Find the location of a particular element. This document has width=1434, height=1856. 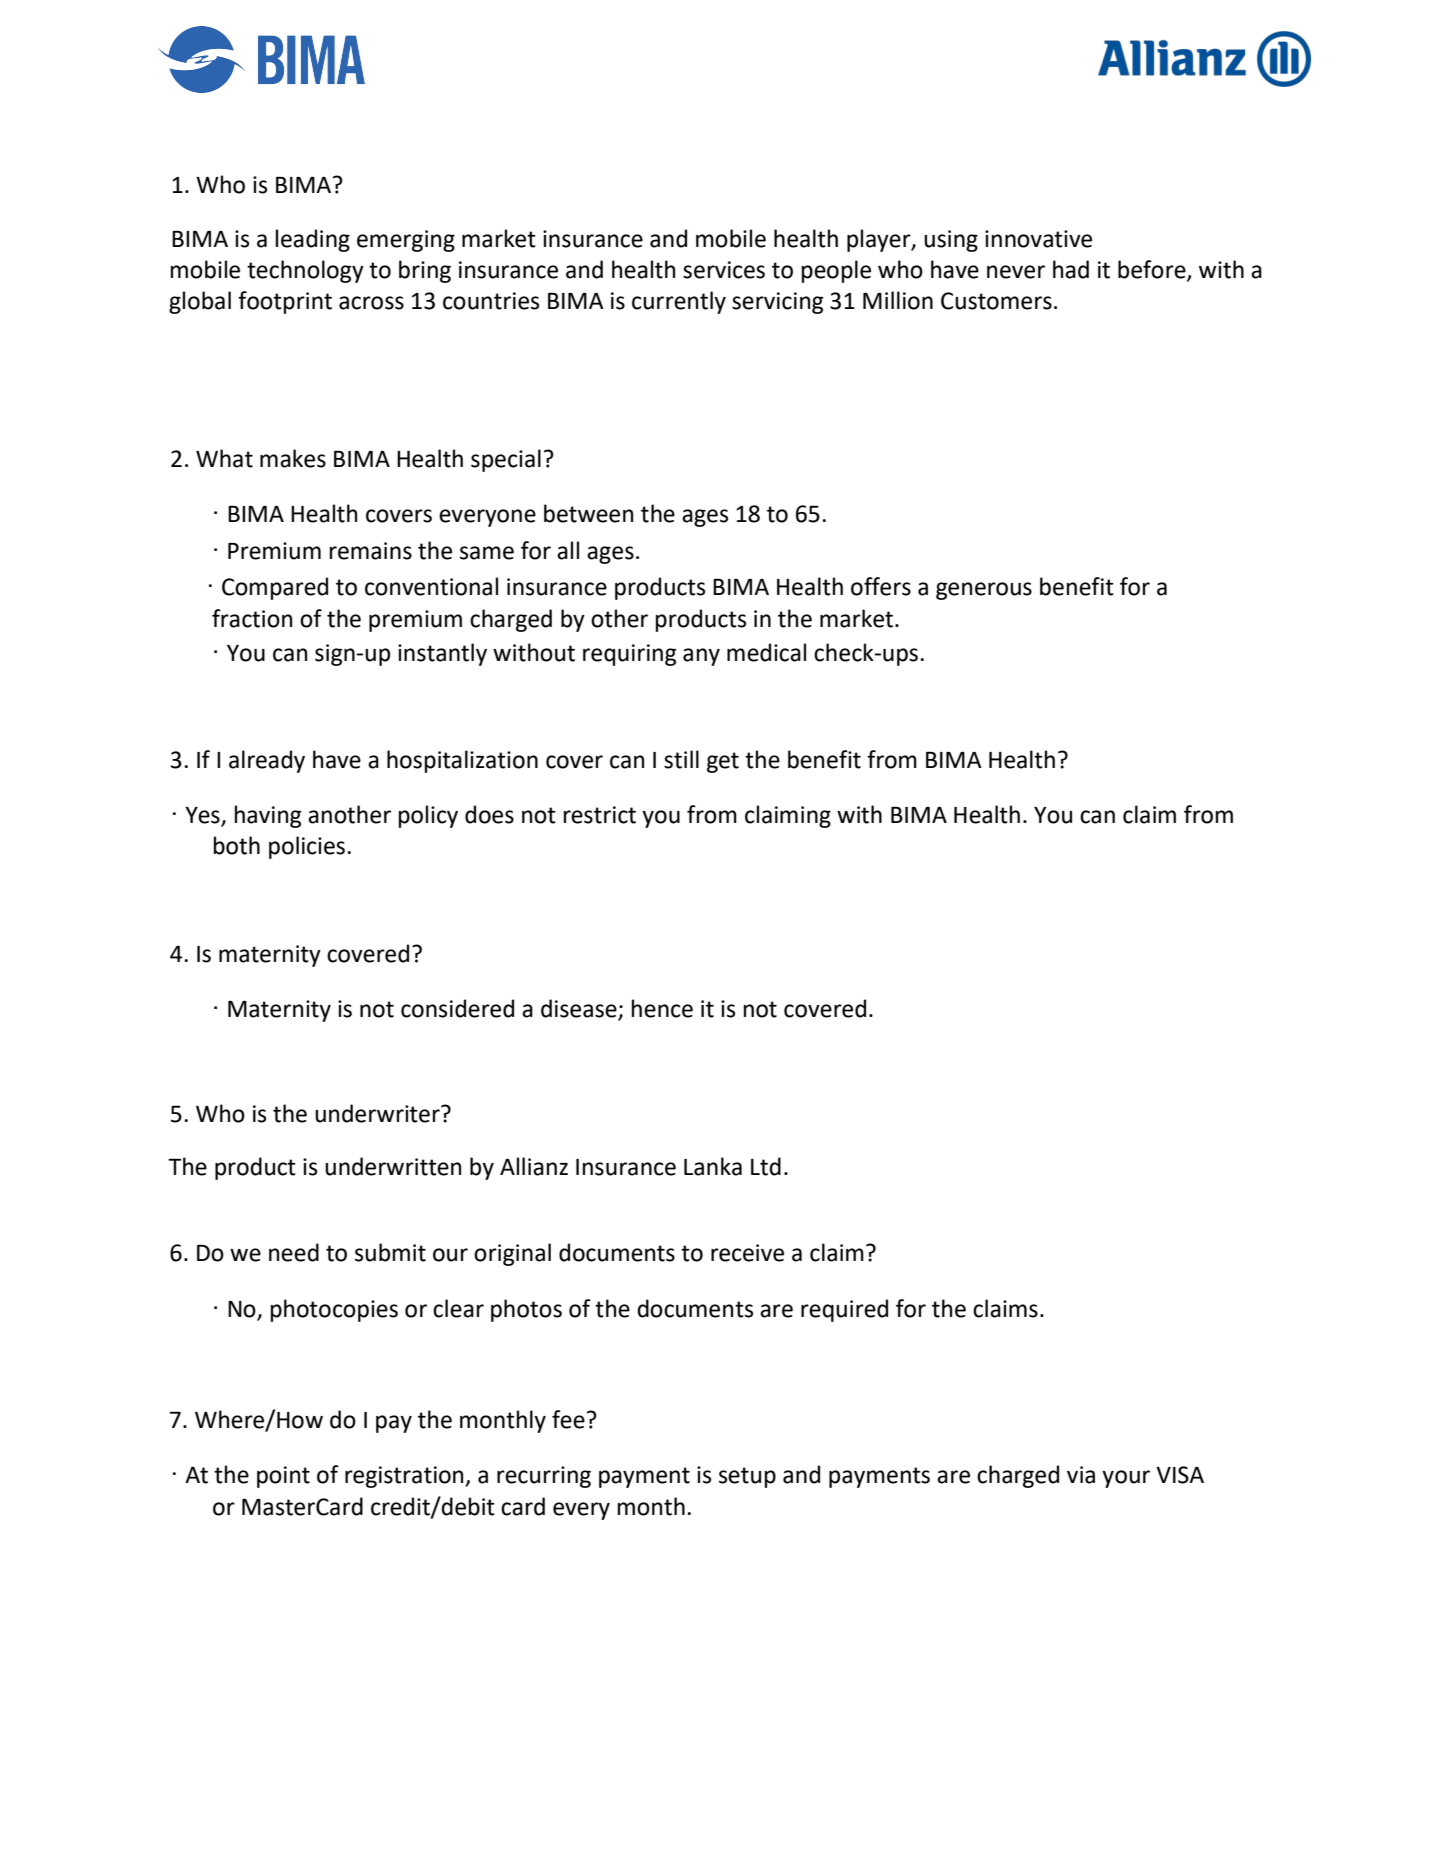

policies is located at coordinates (307, 847).
